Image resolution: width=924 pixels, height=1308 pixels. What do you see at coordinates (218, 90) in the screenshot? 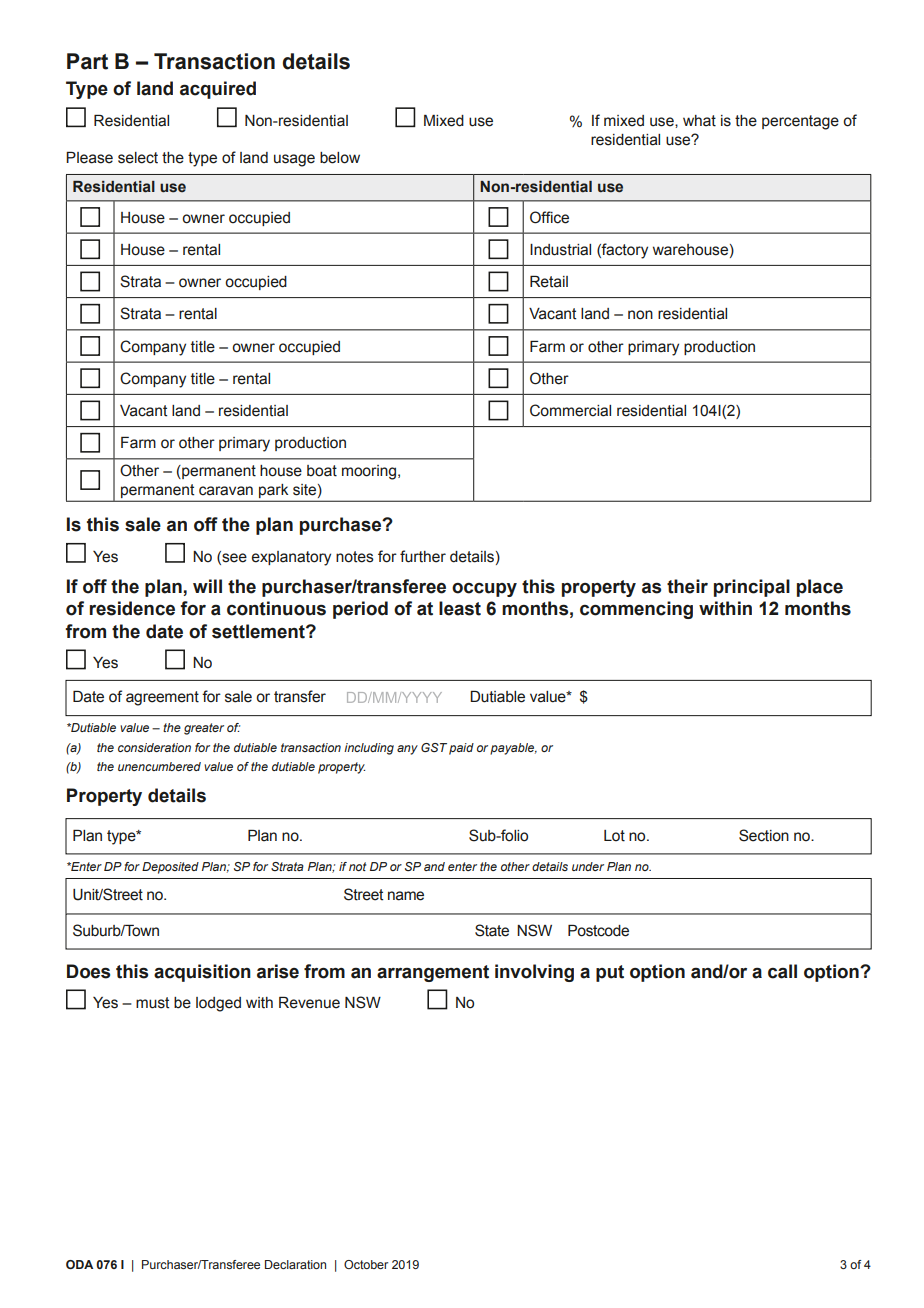
I see `acquired` at bounding box center [218, 90].
